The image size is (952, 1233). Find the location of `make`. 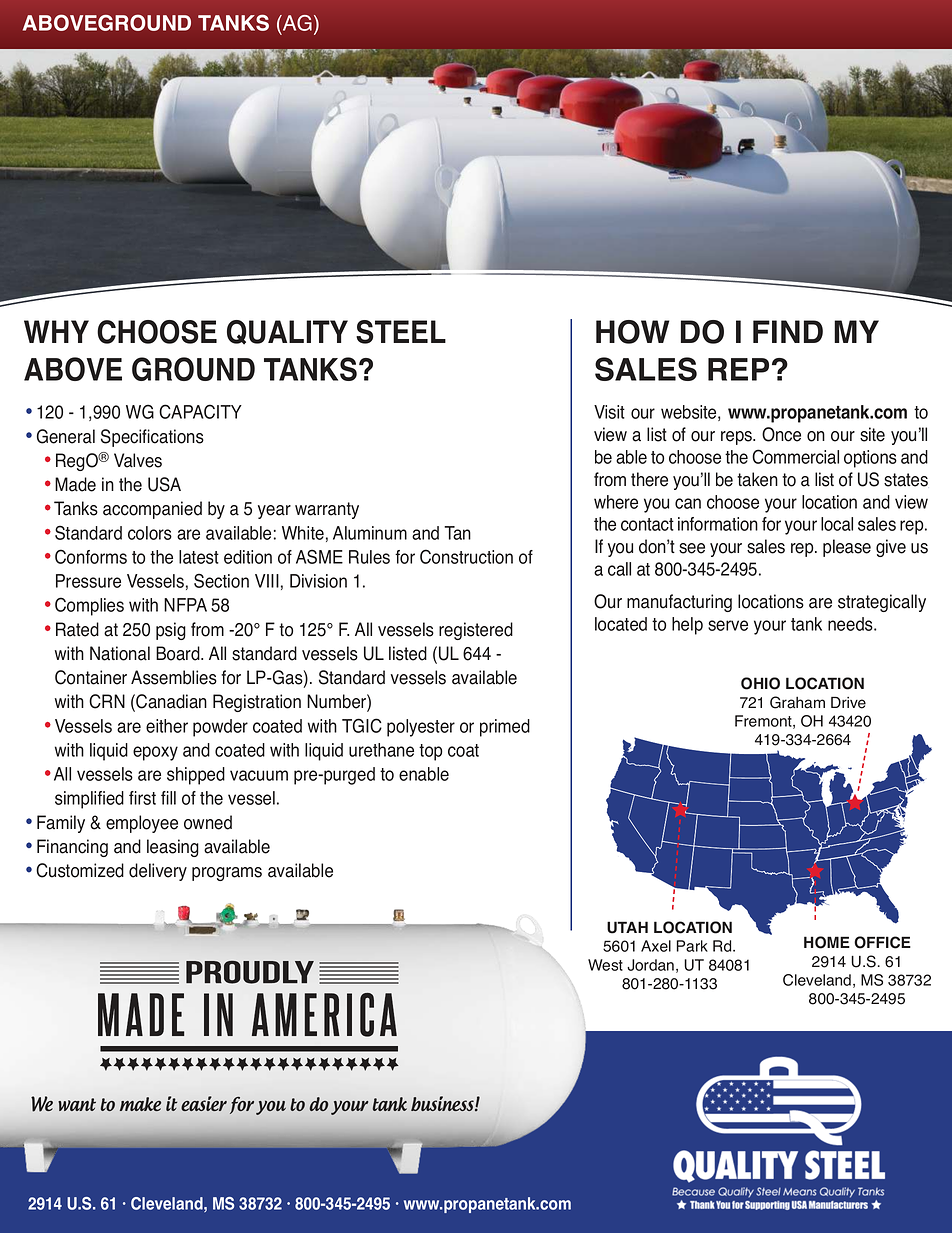

make is located at coordinates (140, 1104).
